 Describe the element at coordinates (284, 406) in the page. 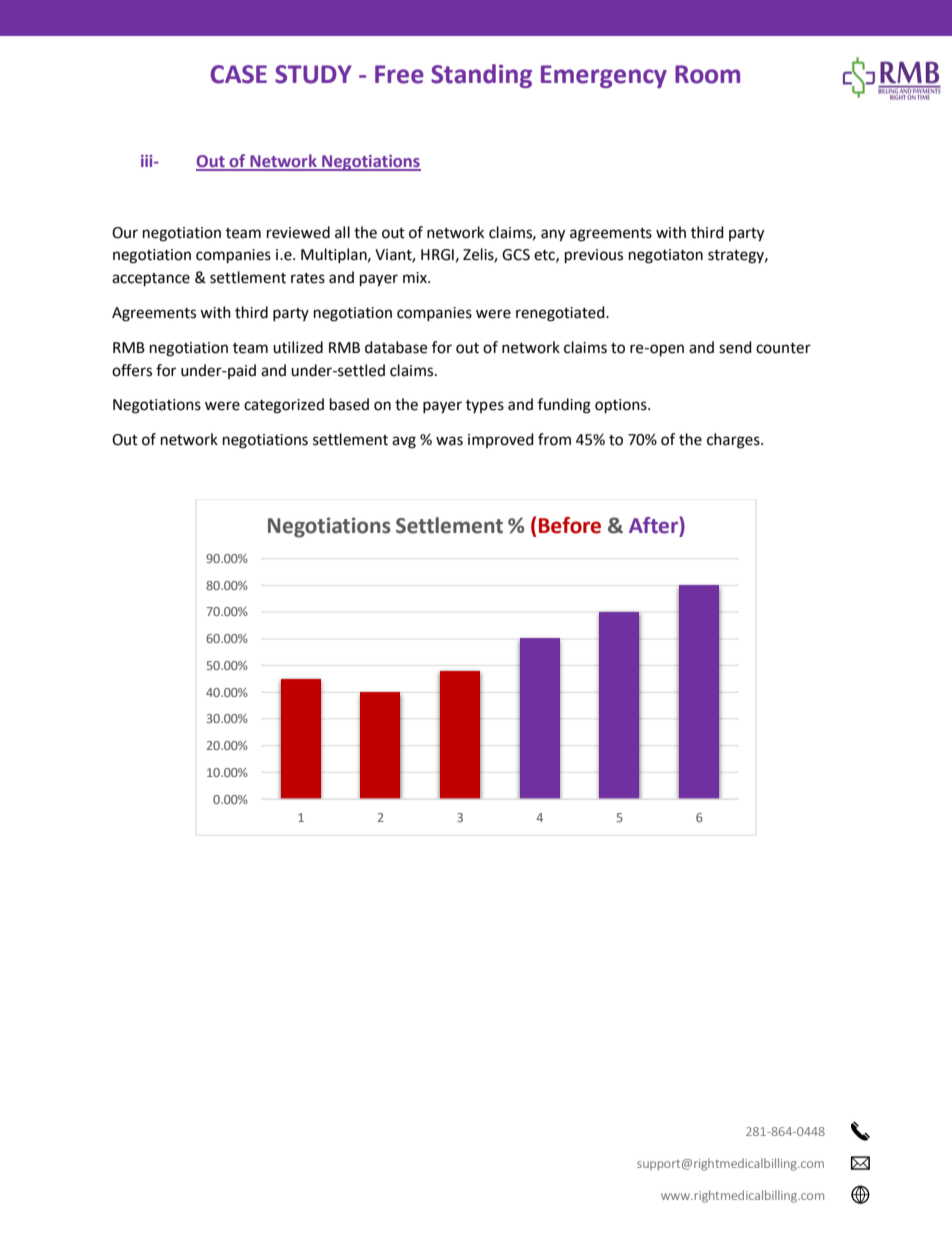

I see `categorized` at that location.
